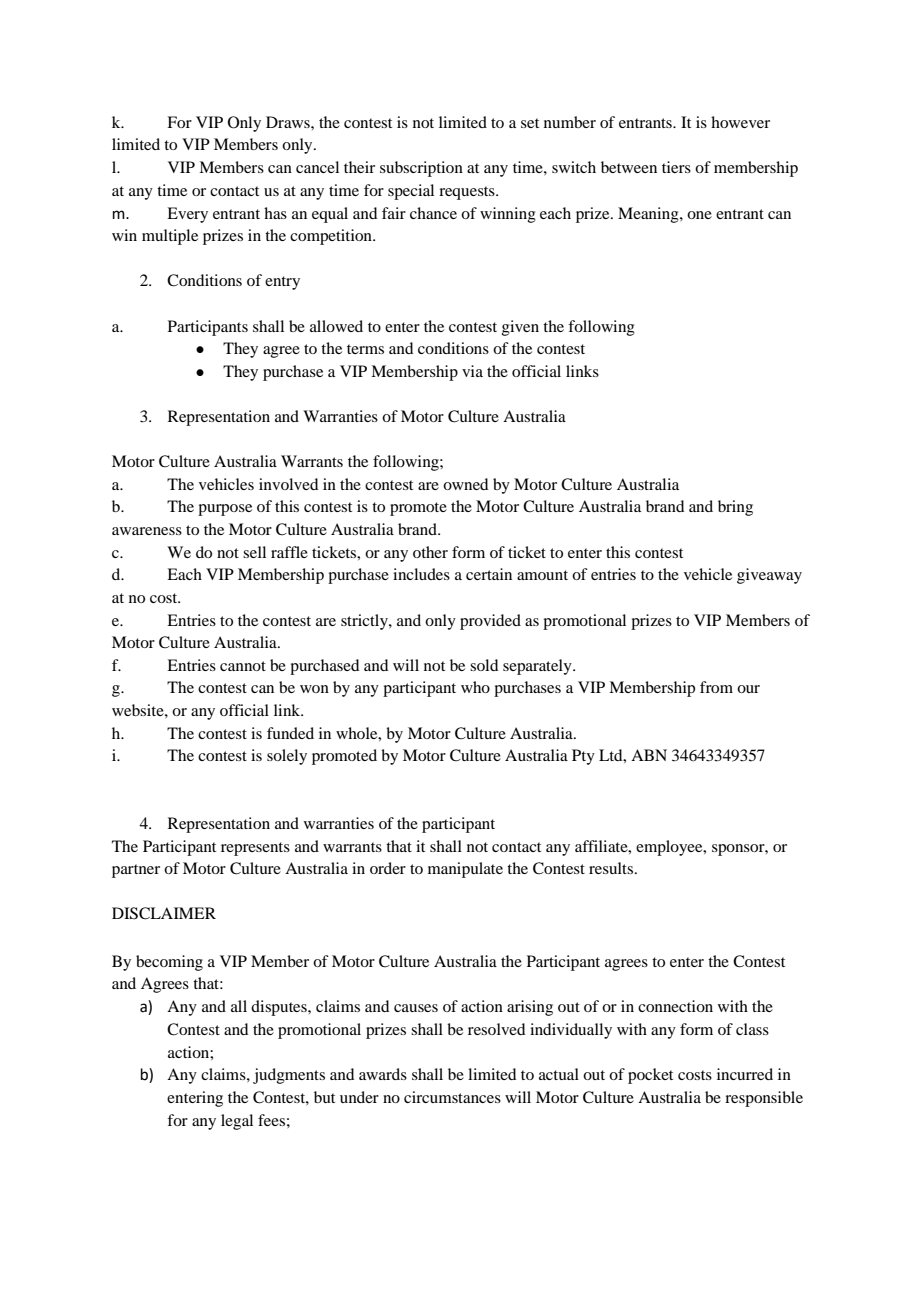  Describe the element at coordinates (255, 849) in the screenshot. I see `represents` at that location.
